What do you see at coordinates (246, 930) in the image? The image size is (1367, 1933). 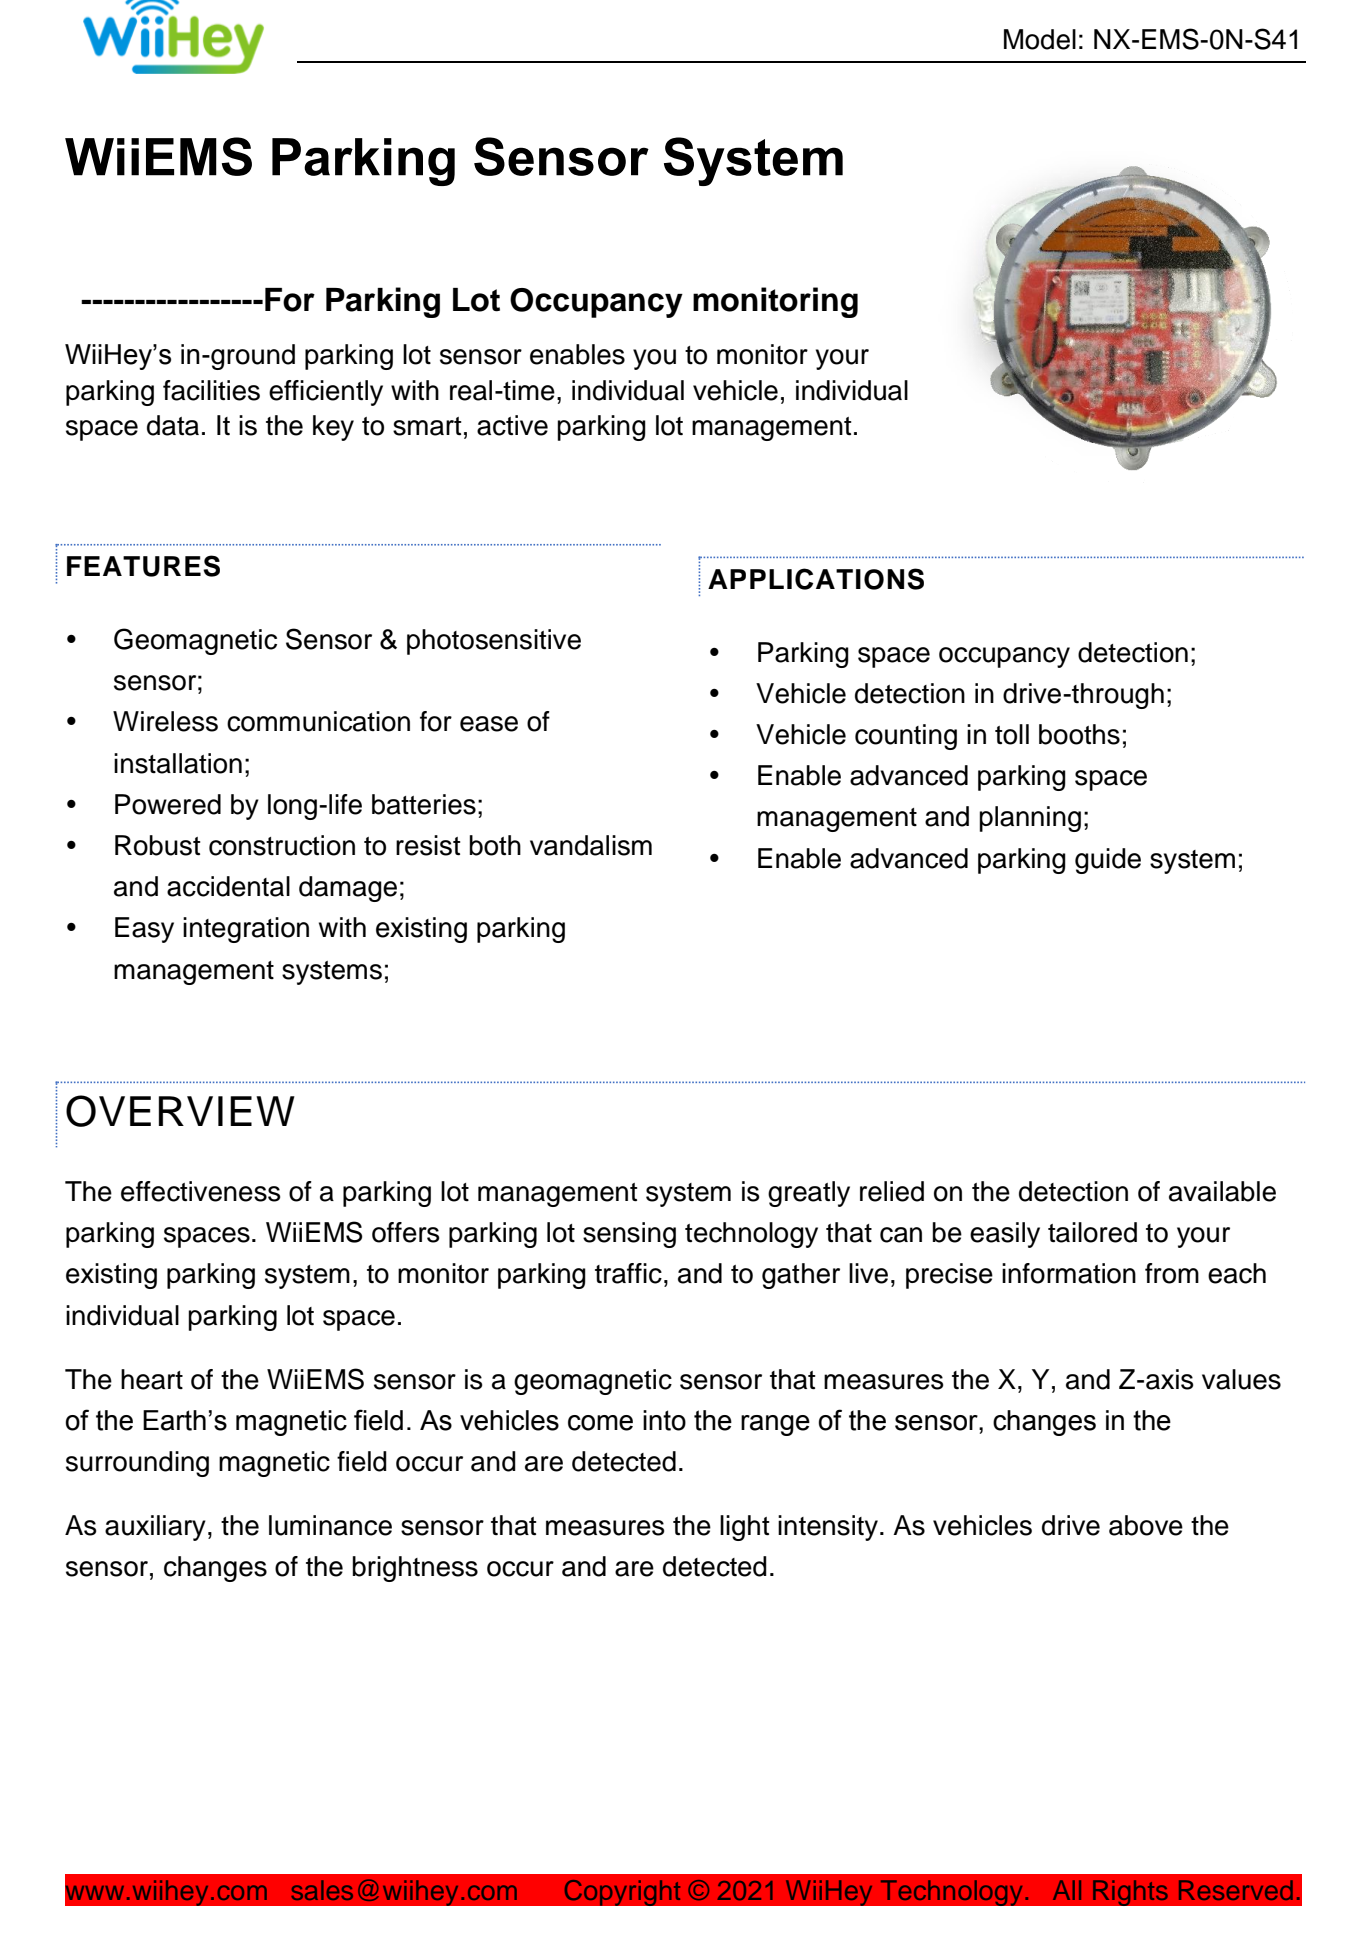 I see `integration` at bounding box center [246, 930].
